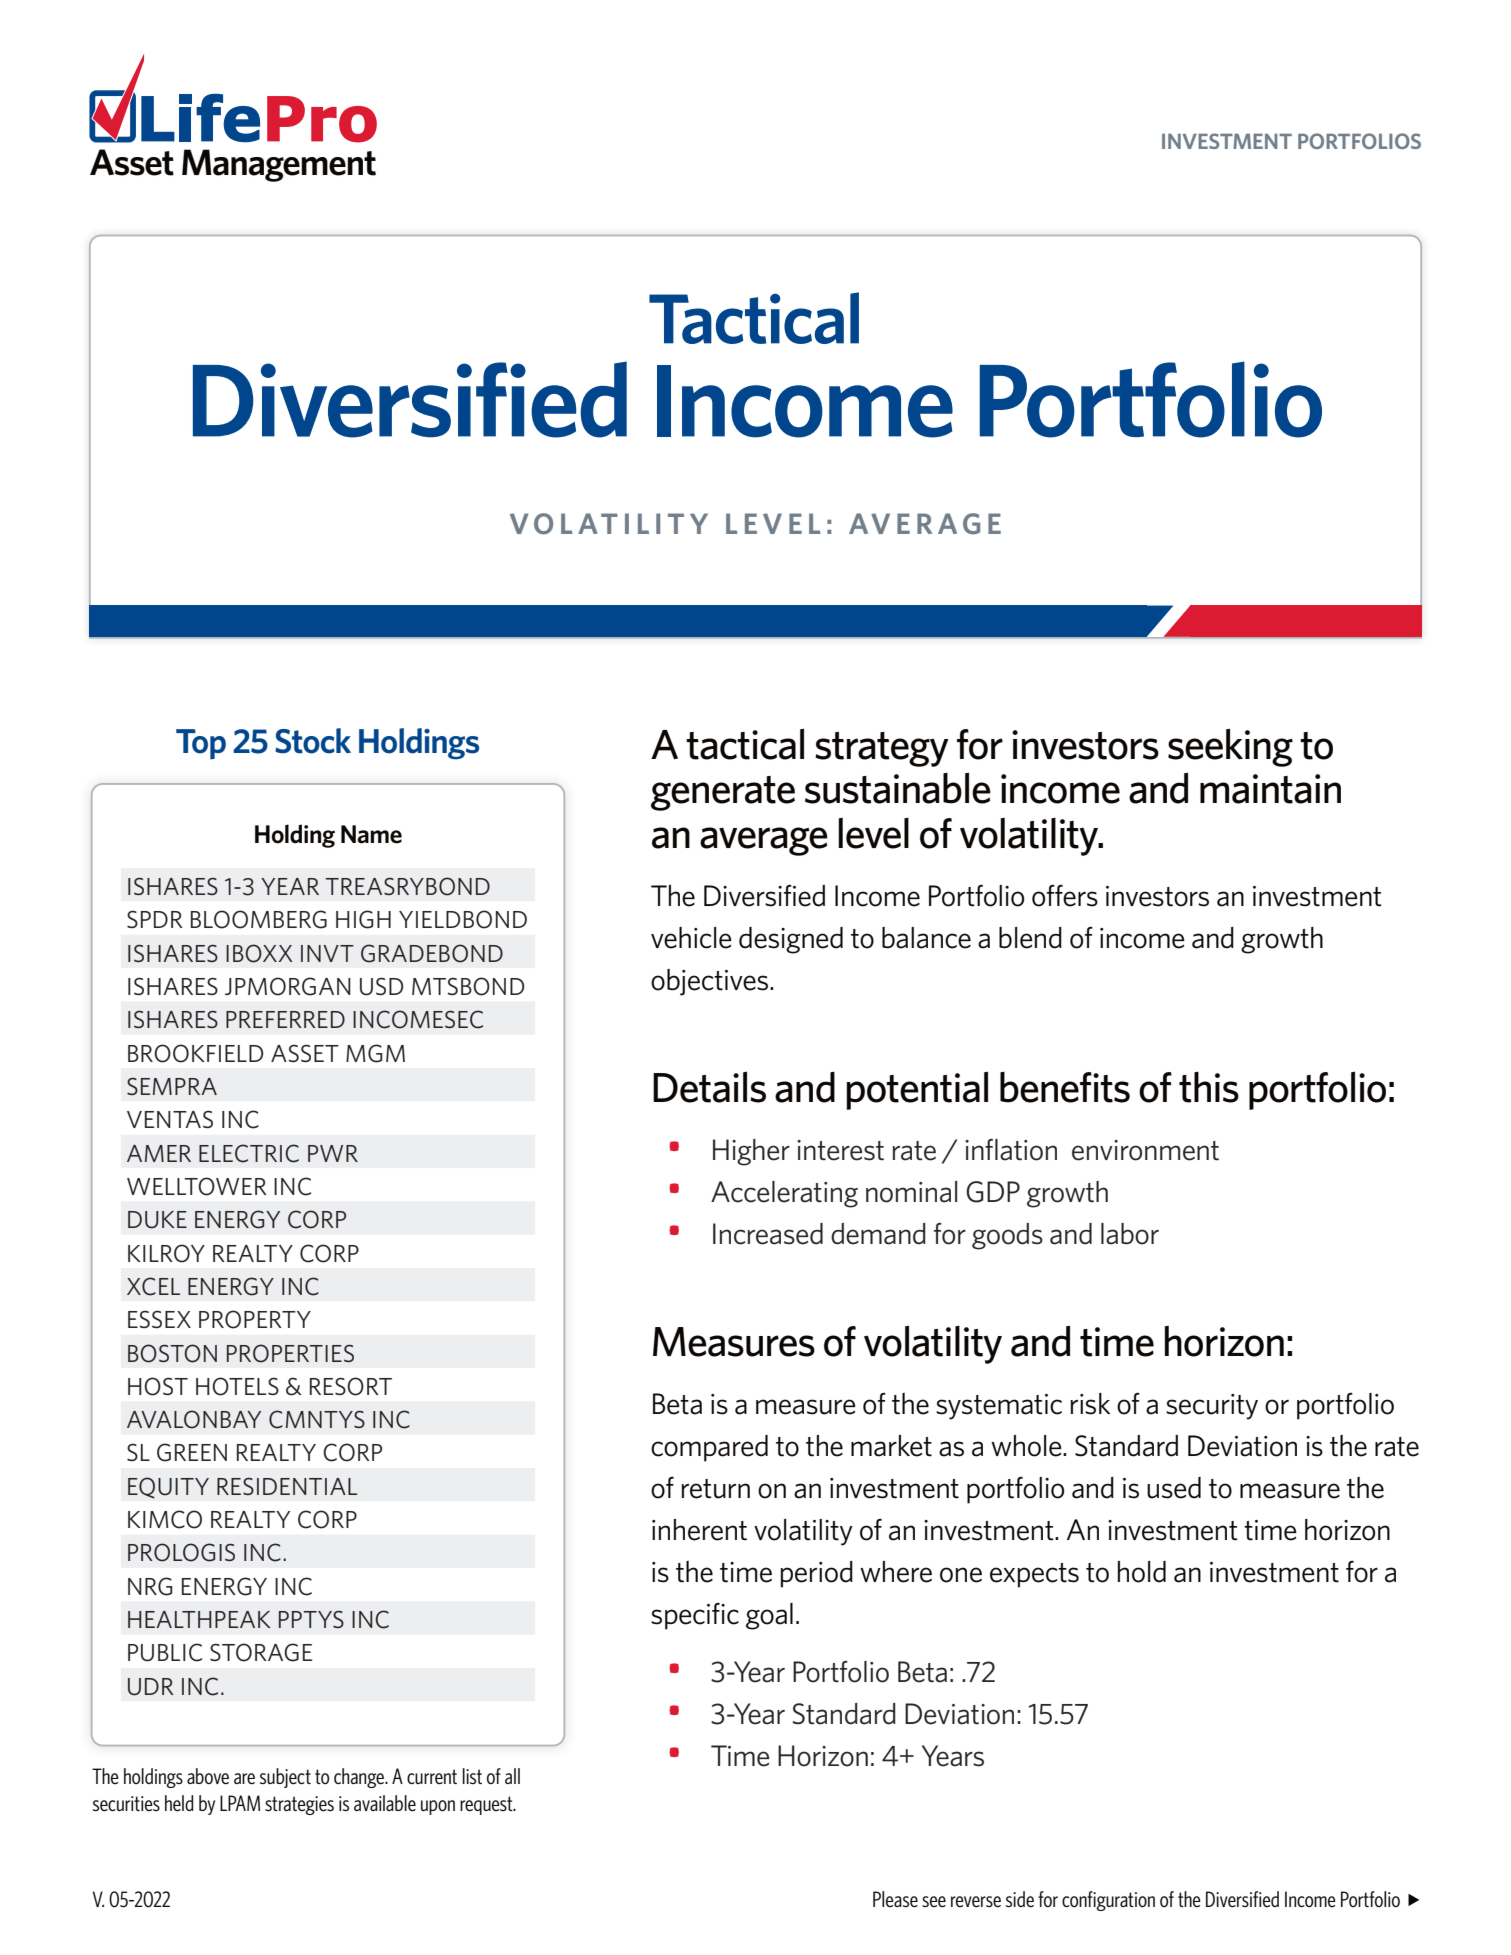 The image size is (1511, 1955). I want to click on Management, so click(279, 165).
